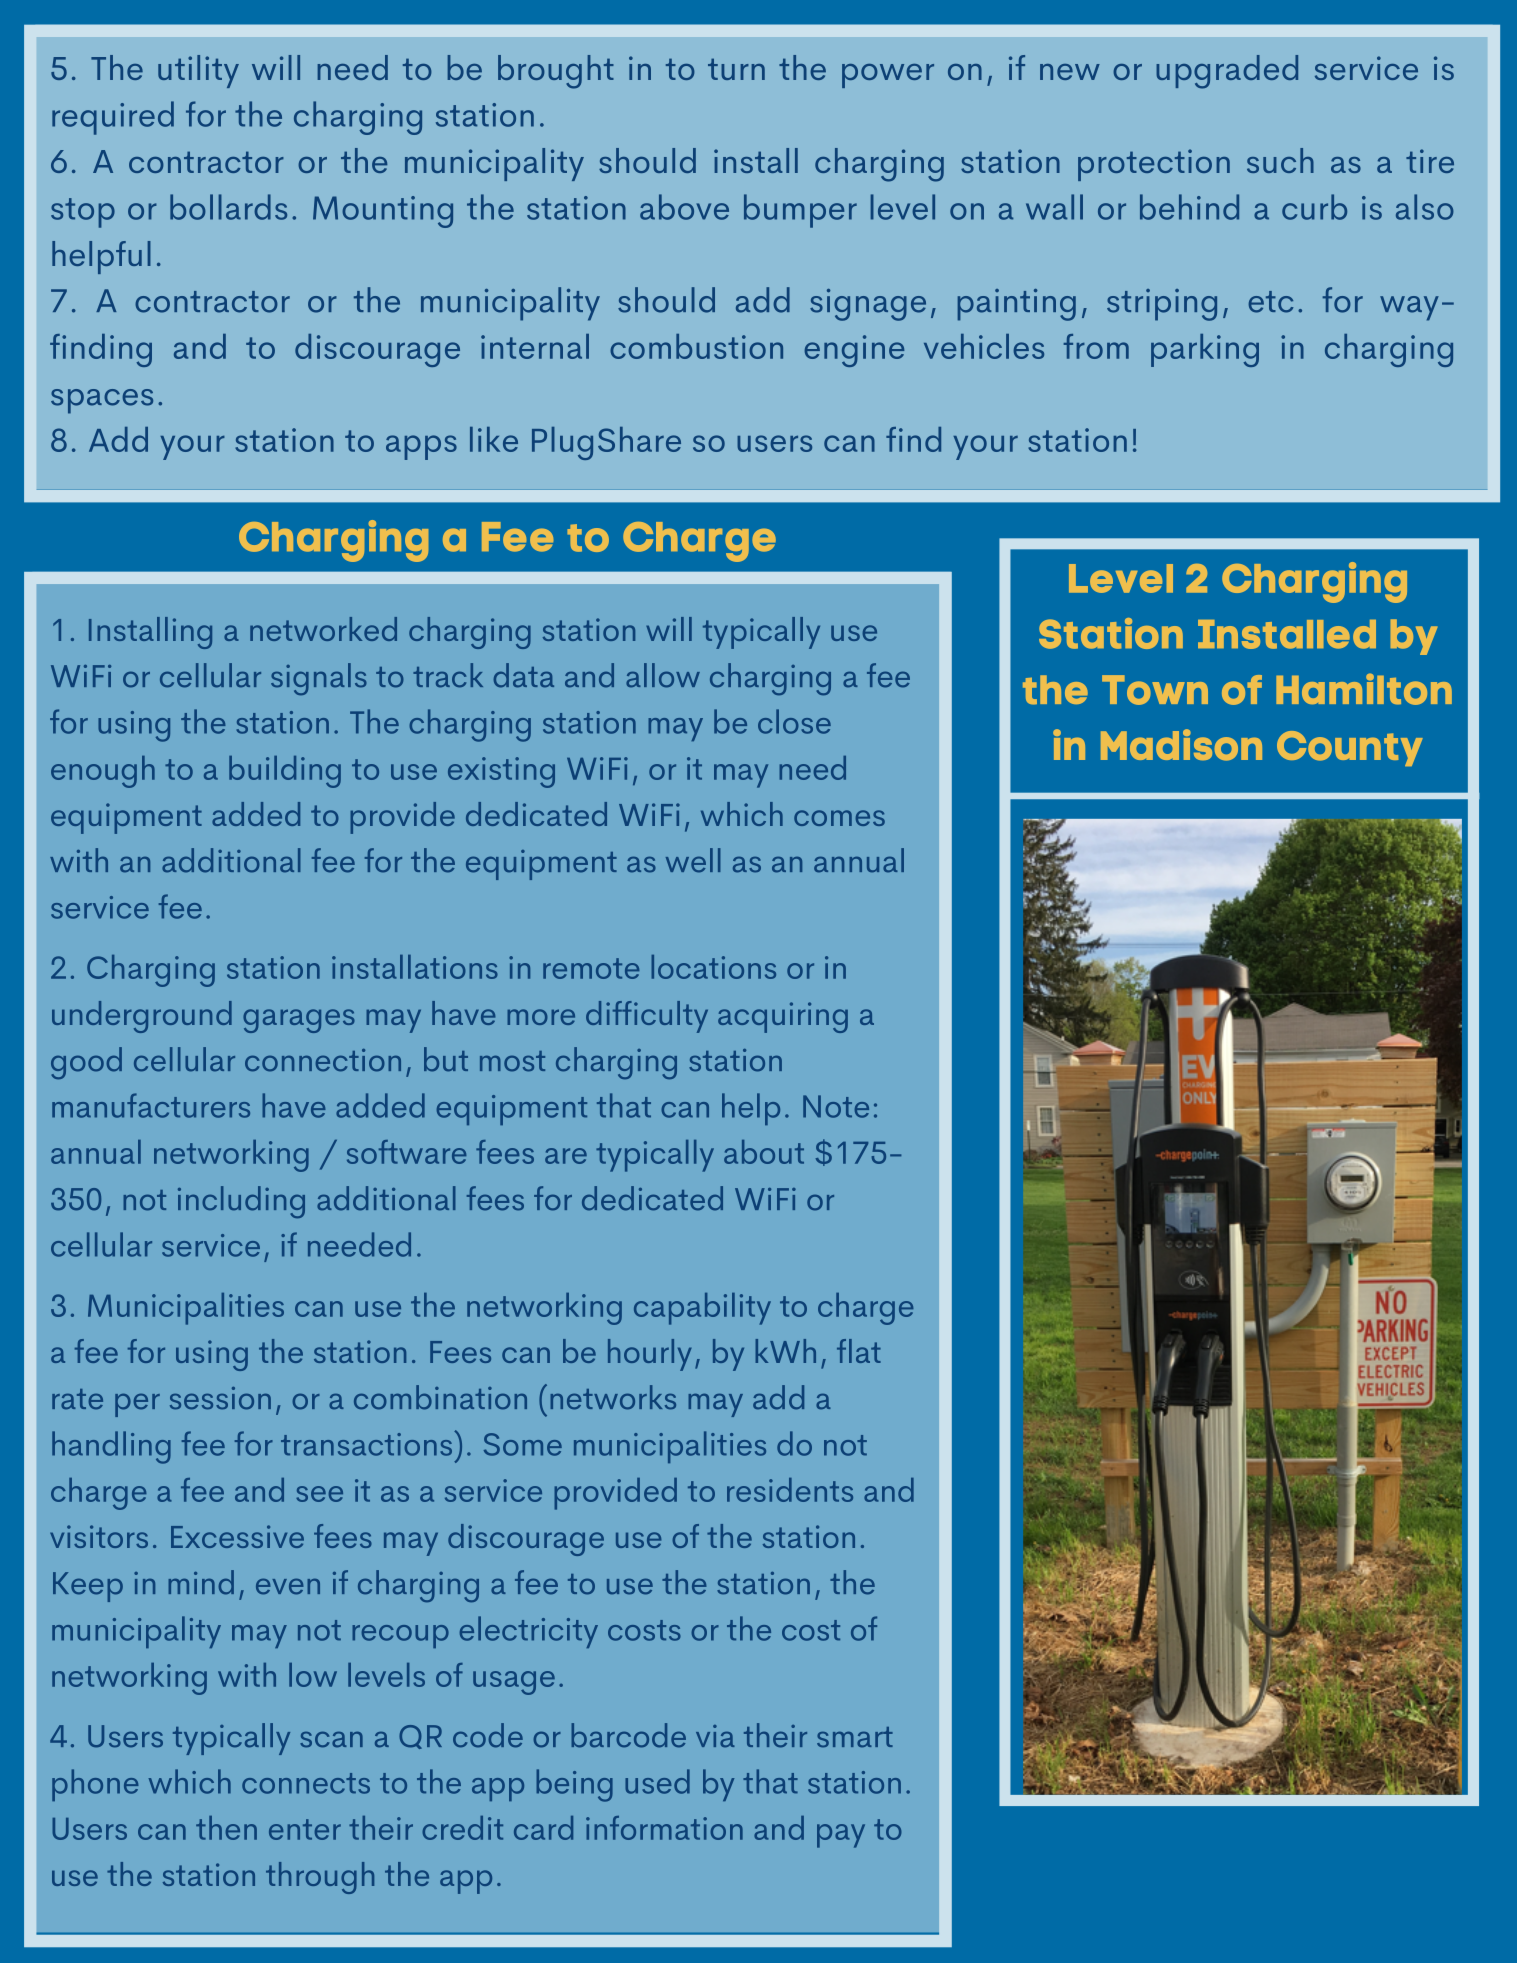 The image size is (1517, 1963). What do you see at coordinates (794, 721) in the document?
I see `close` at bounding box center [794, 721].
